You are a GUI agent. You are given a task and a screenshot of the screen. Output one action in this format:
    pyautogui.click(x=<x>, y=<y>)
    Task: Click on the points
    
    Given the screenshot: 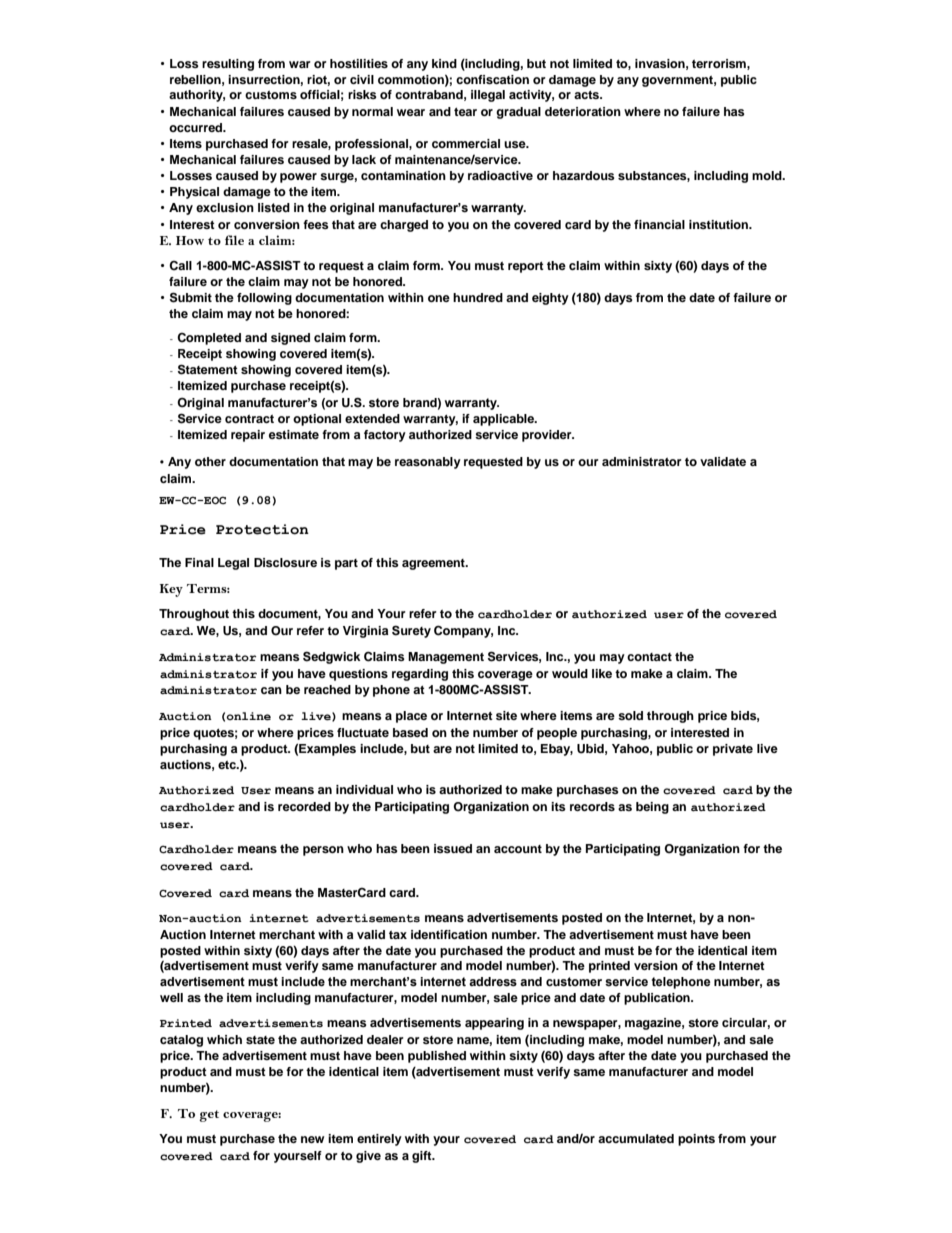 What is the action you would take?
    pyautogui.click(x=696, y=1140)
